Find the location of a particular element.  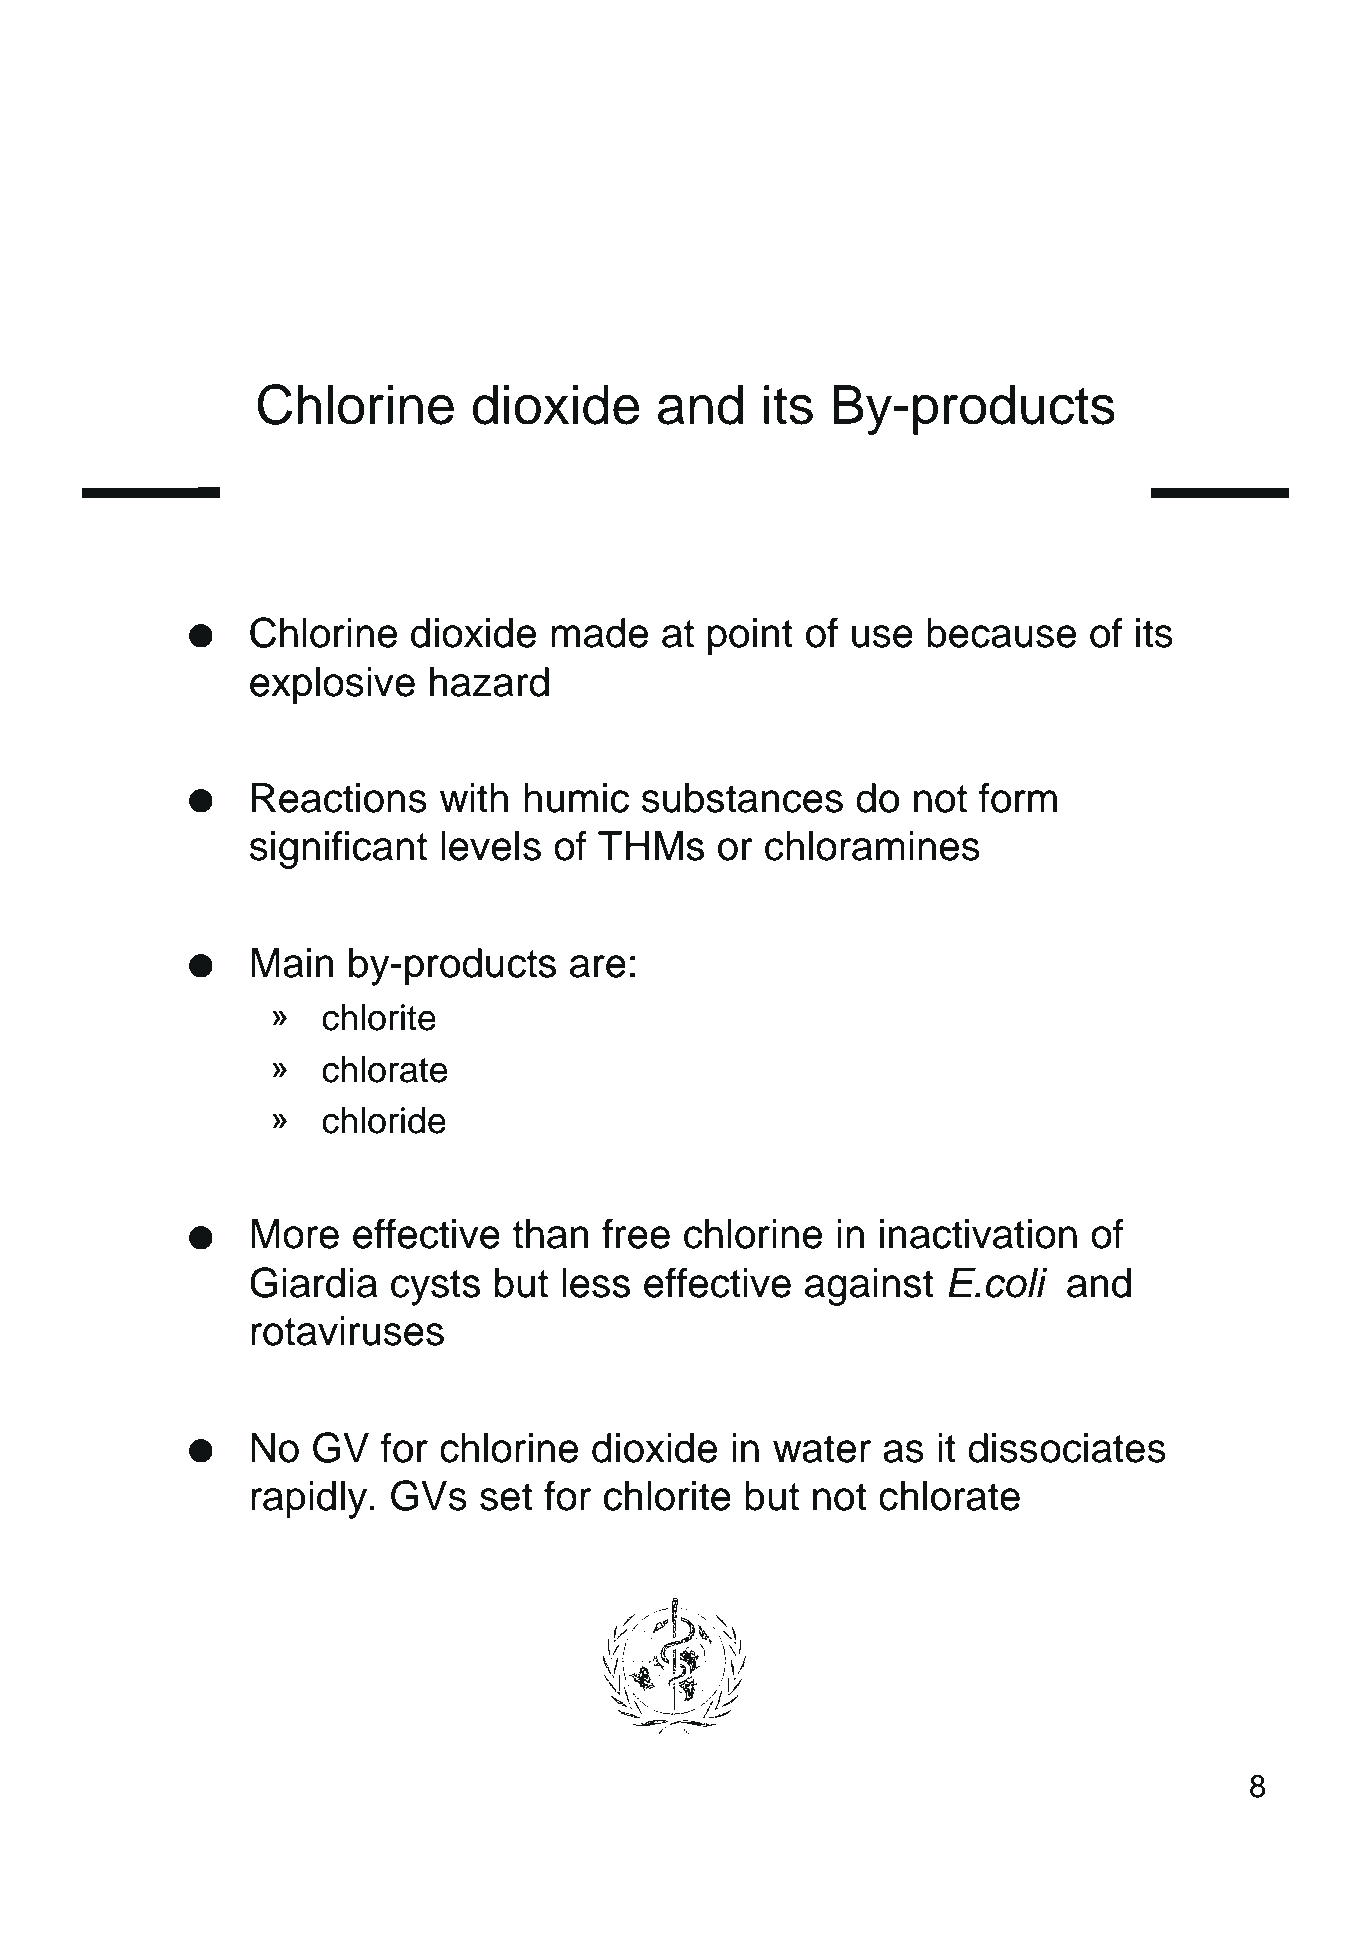

water is located at coordinates (822, 1449).
